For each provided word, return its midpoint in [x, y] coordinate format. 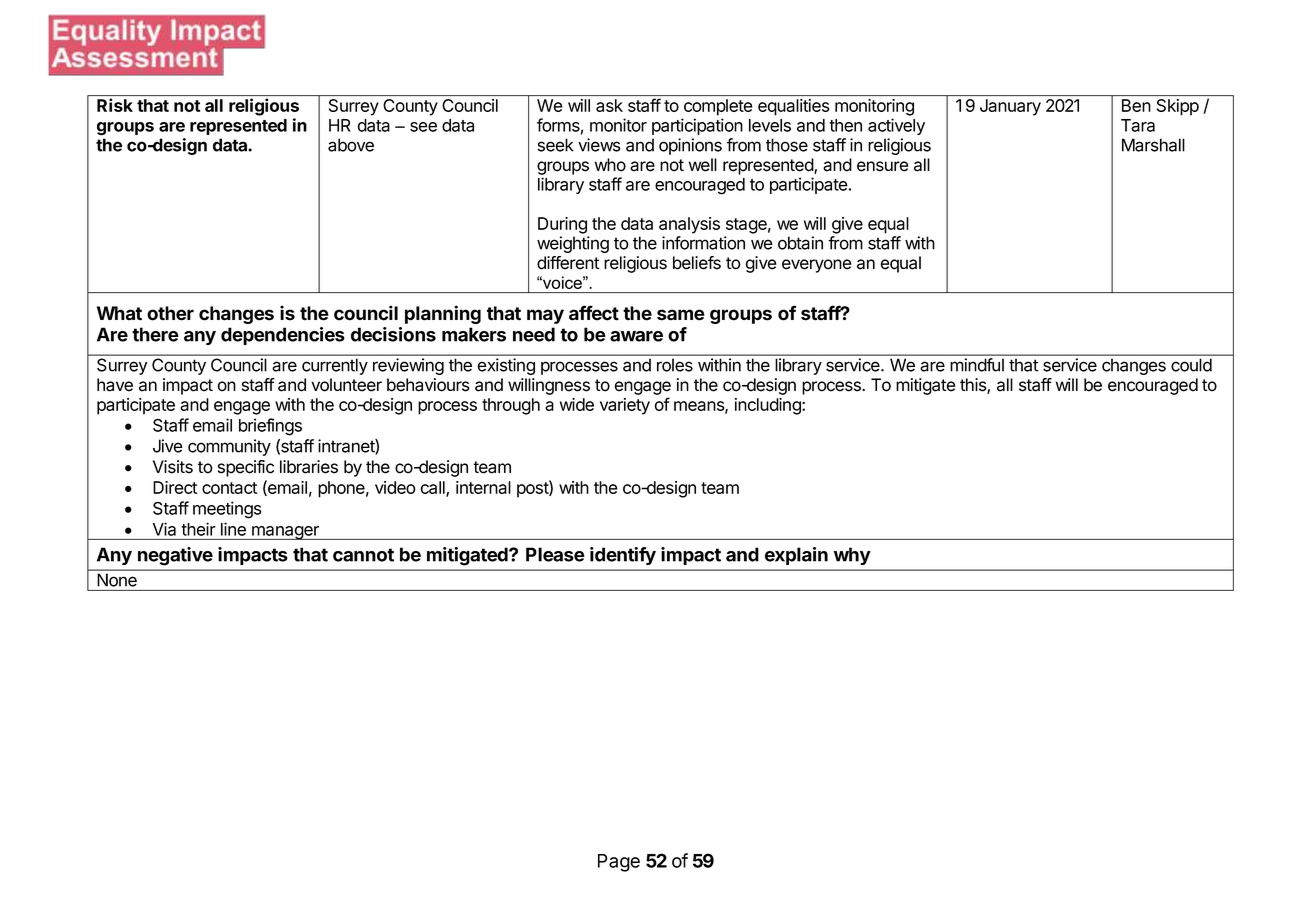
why [852, 556]
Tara [1138, 125]
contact [229, 488]
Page [619, 863]
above [351, 145]
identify [623, 556]
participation [697, 126]
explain [796, 556]
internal [483, 487]
